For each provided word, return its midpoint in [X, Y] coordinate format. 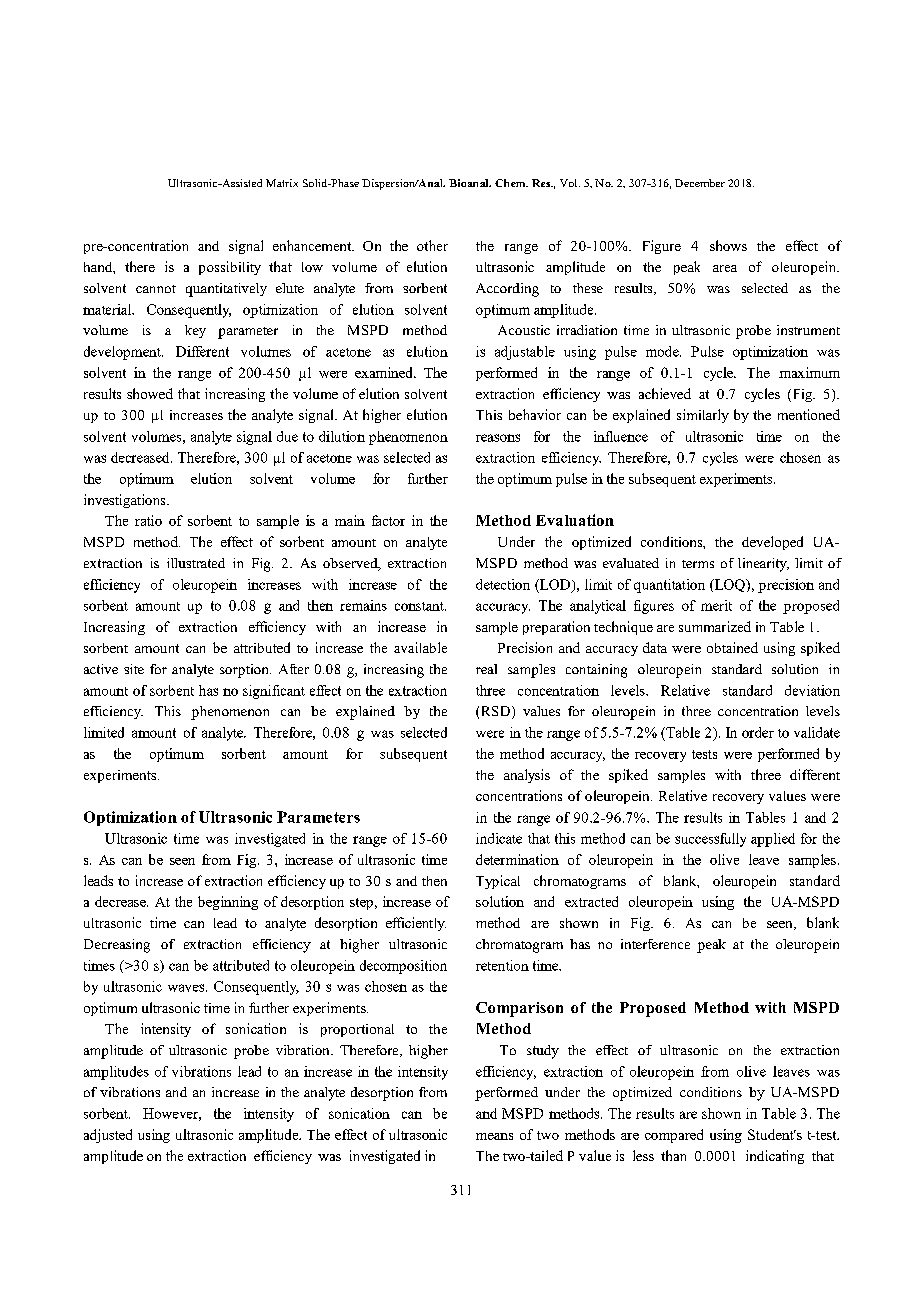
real [486, 669]
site [134, 669]
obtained [732, 647]
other [432, 245]
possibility [230, 268]
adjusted [108, 1136]
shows [728, 245]
